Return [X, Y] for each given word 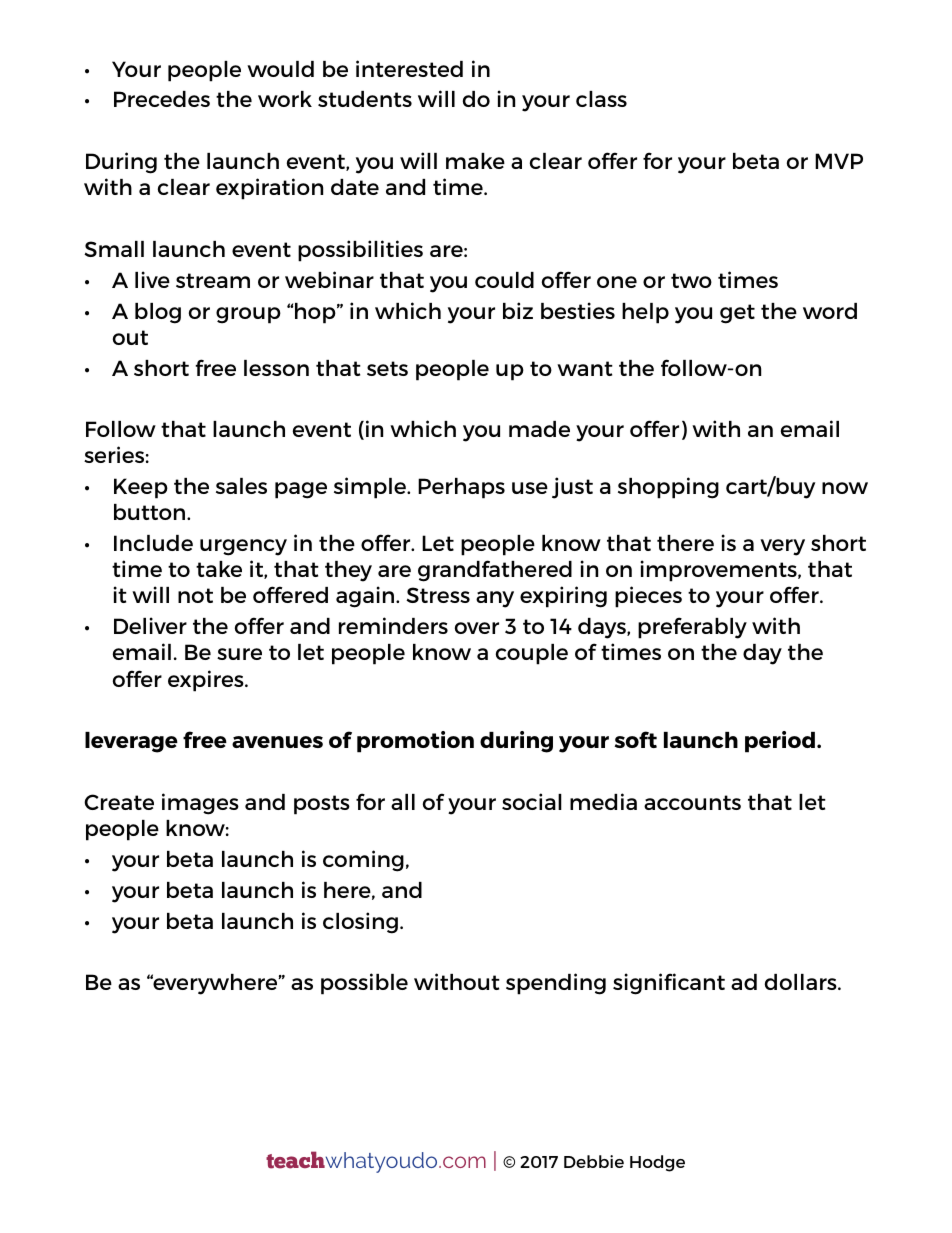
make [475, 161]
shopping [668, 488]
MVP [839, 161]
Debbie [594, 1161]
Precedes [162, 99]
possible [364, 984]
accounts [692, 802]
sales [241, 486]
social [532, 801]
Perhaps [461, 488]
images [200, 804]
